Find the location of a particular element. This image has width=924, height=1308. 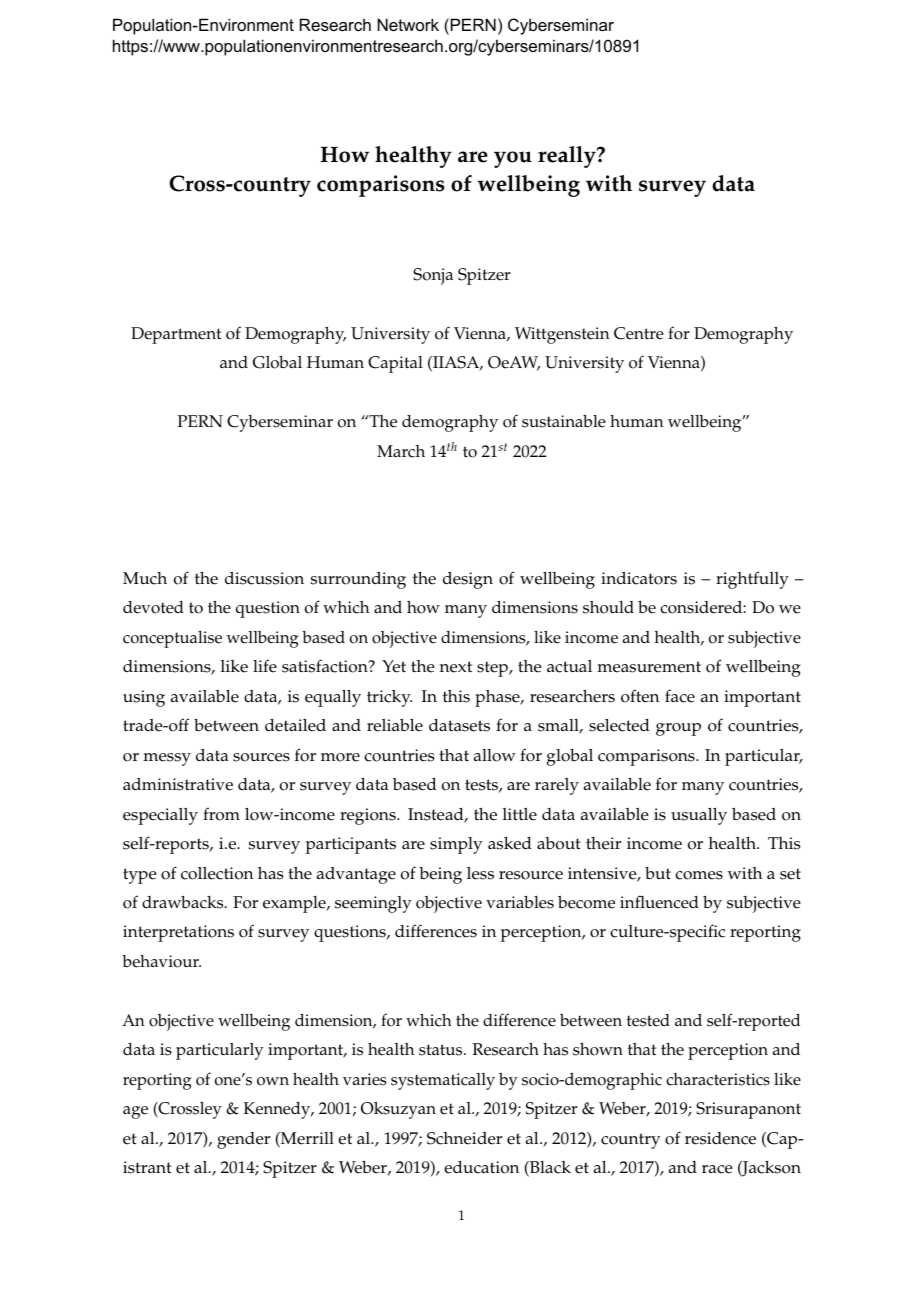

Network is located at coordinates (408, 24).
